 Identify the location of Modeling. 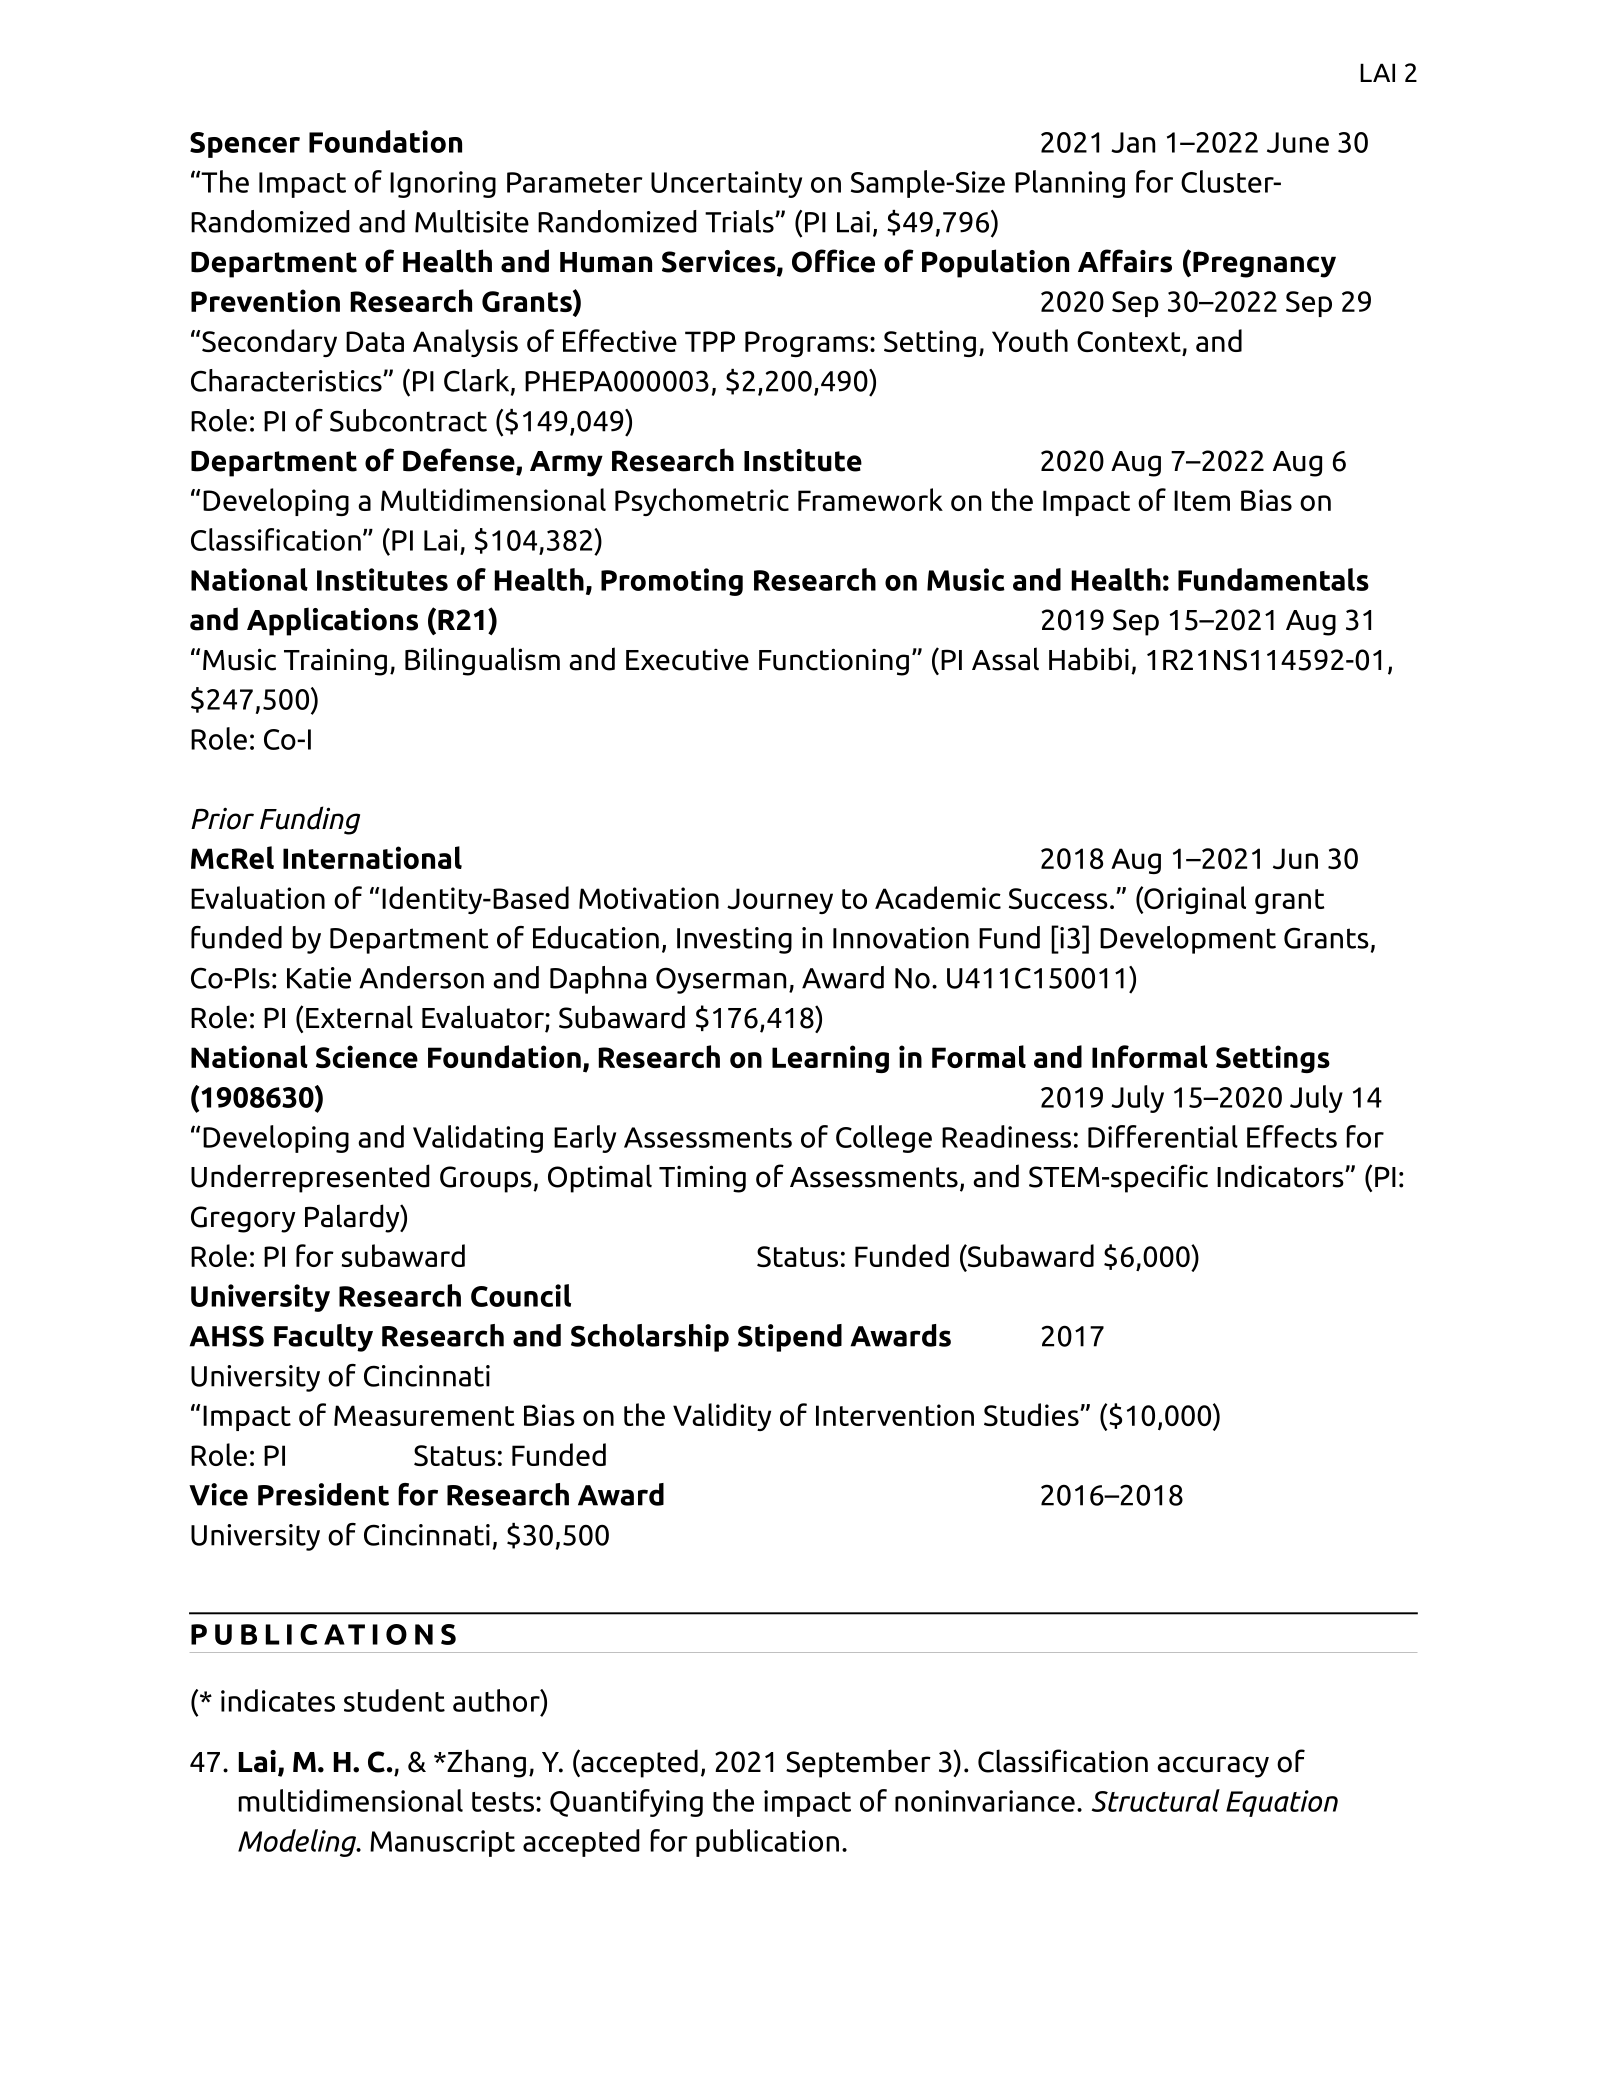
(298, 1843).
